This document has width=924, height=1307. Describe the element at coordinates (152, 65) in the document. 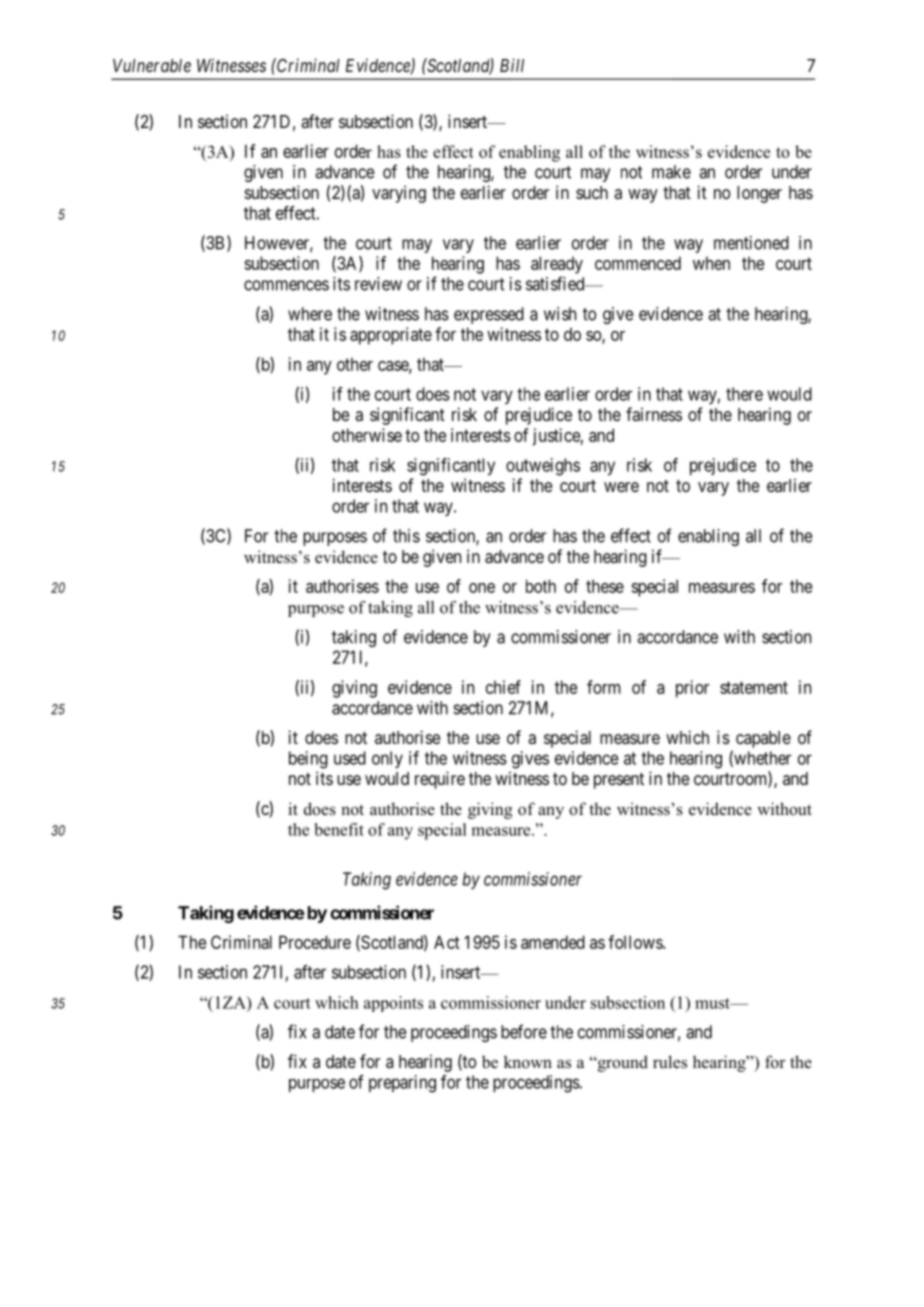

I see `Vulnerable` at that location.
